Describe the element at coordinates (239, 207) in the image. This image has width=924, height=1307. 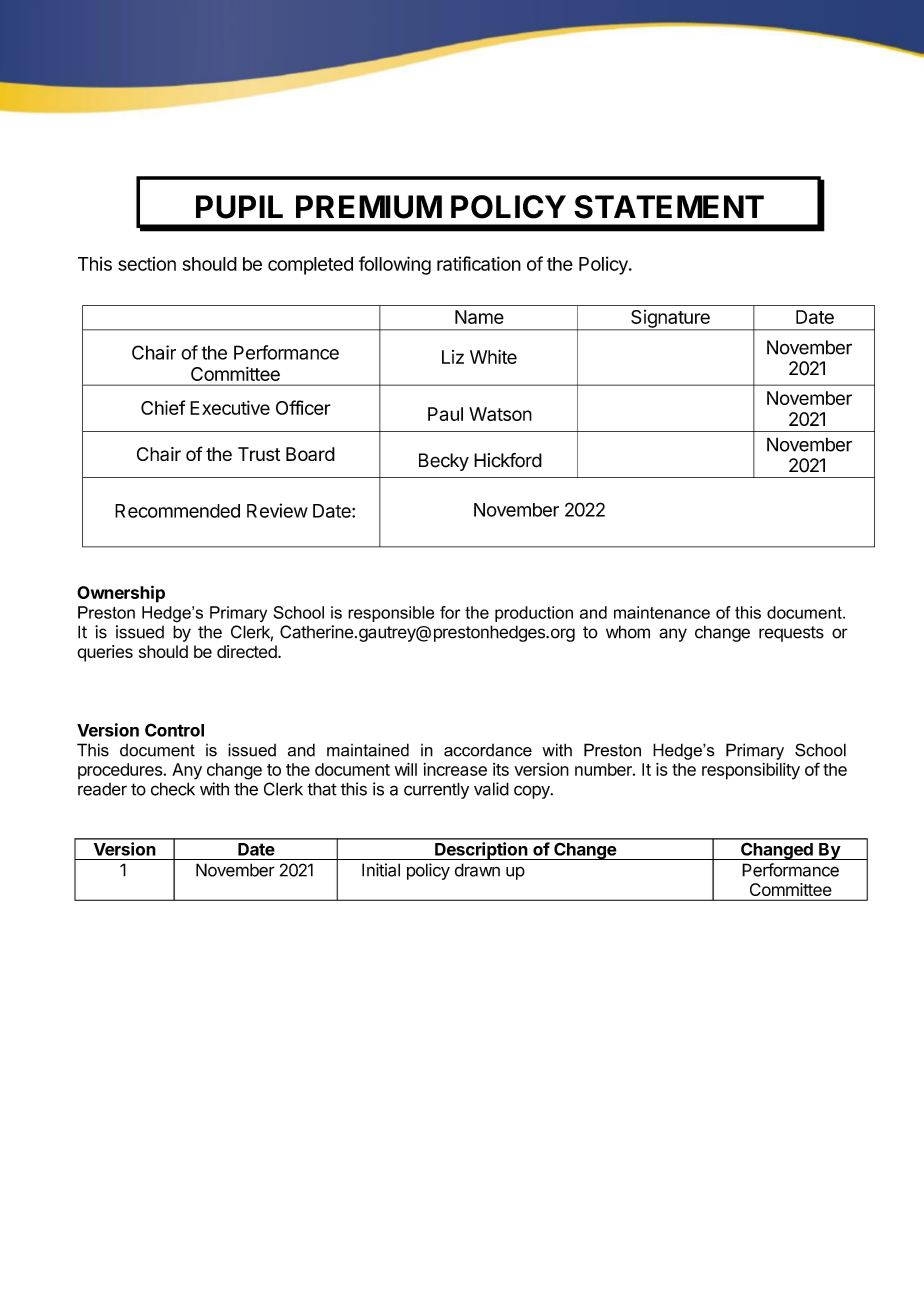
I see `PUPIL` at that location.
